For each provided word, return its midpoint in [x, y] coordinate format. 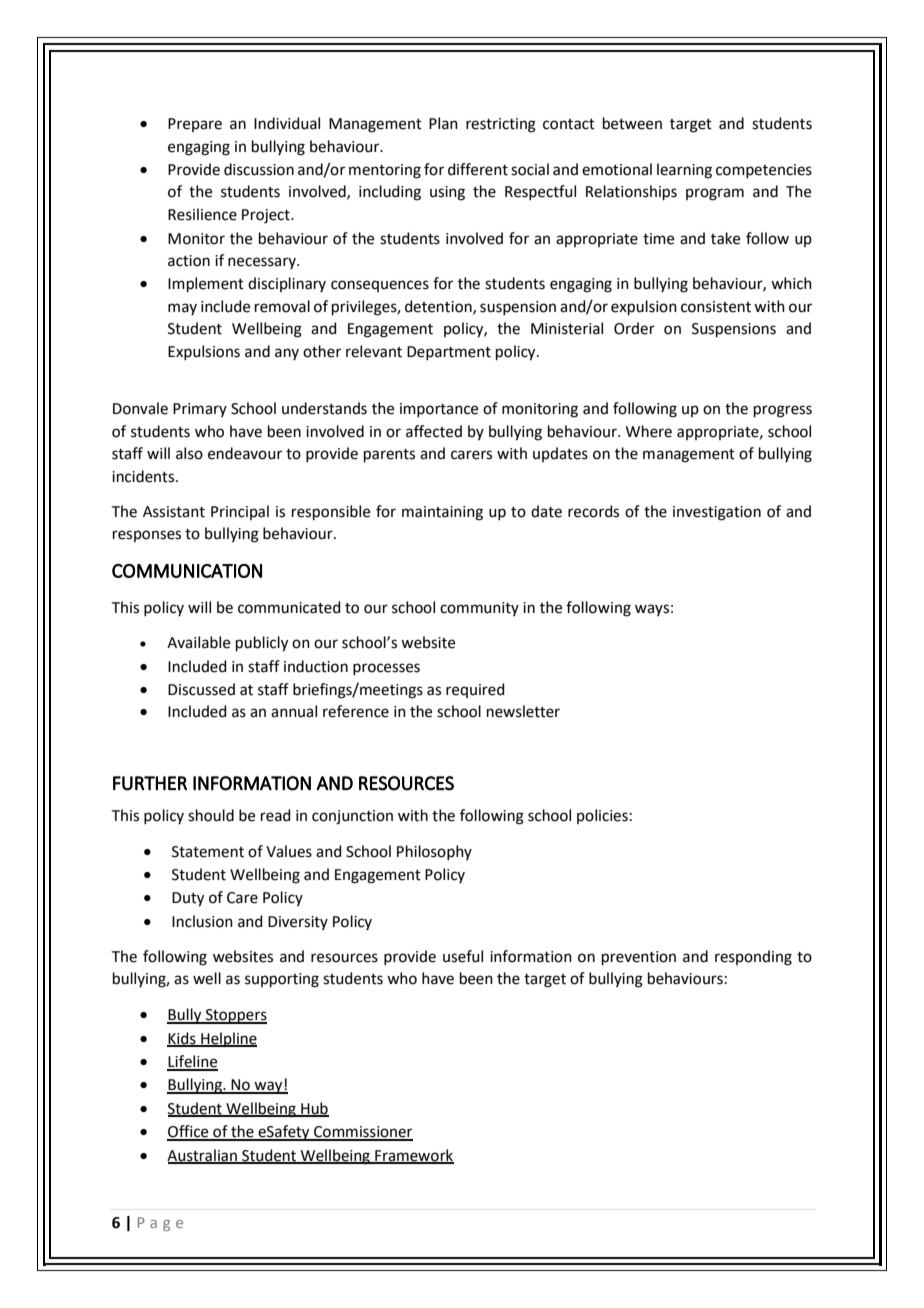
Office [189, 1132]
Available [198, 642]
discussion [259, 169]
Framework [413, 1156]
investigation [717, 513]
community [479, 609]
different [478, 169]
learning [684, 171]
